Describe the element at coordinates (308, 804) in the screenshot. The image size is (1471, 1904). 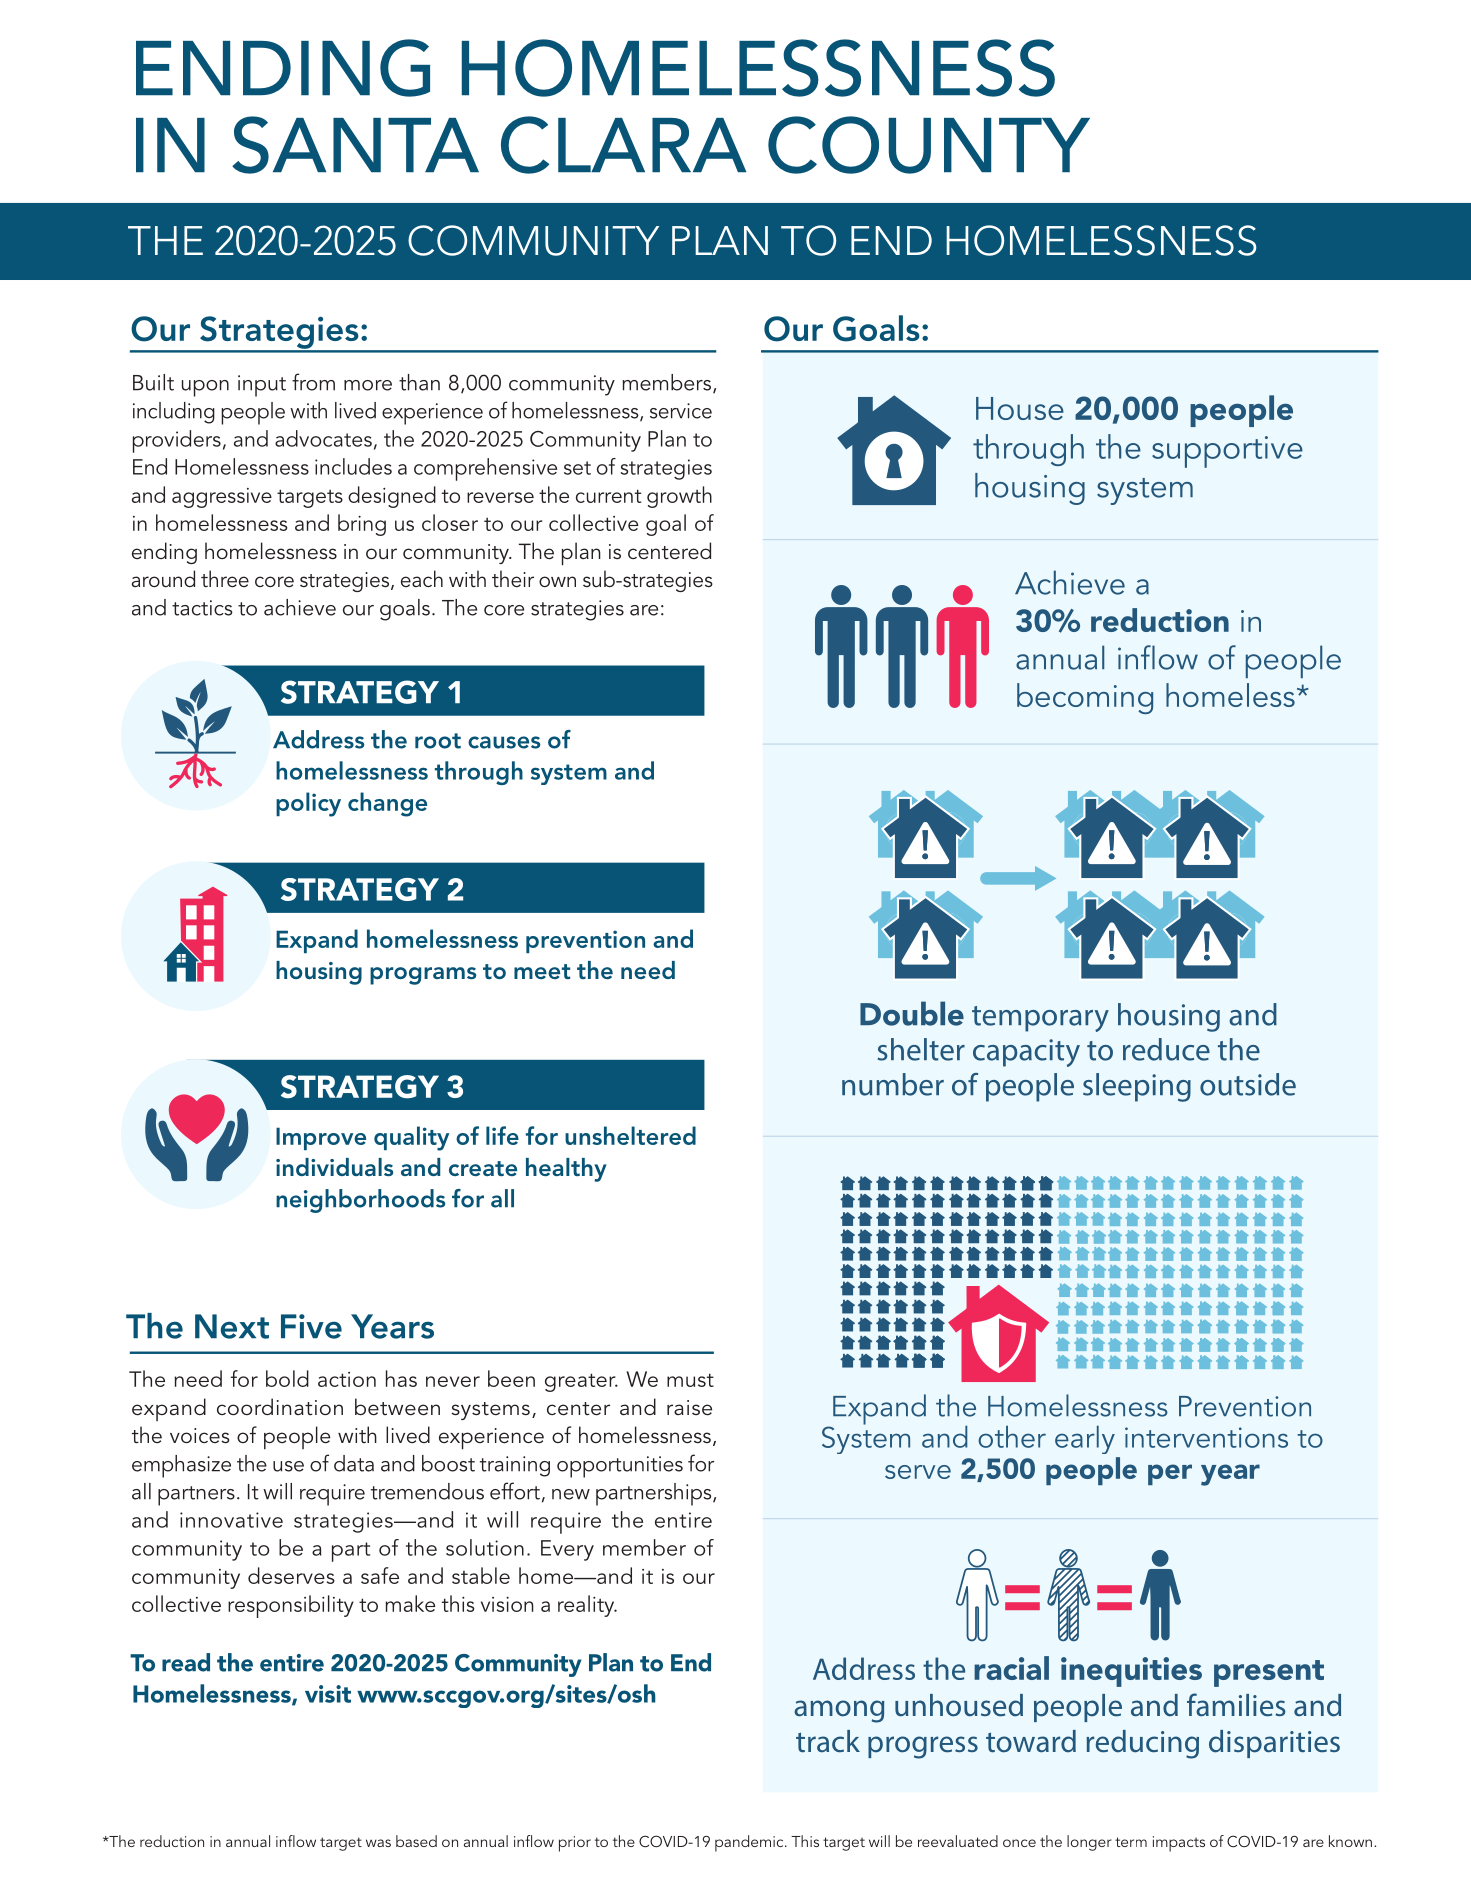
I see `policy` at that location.
